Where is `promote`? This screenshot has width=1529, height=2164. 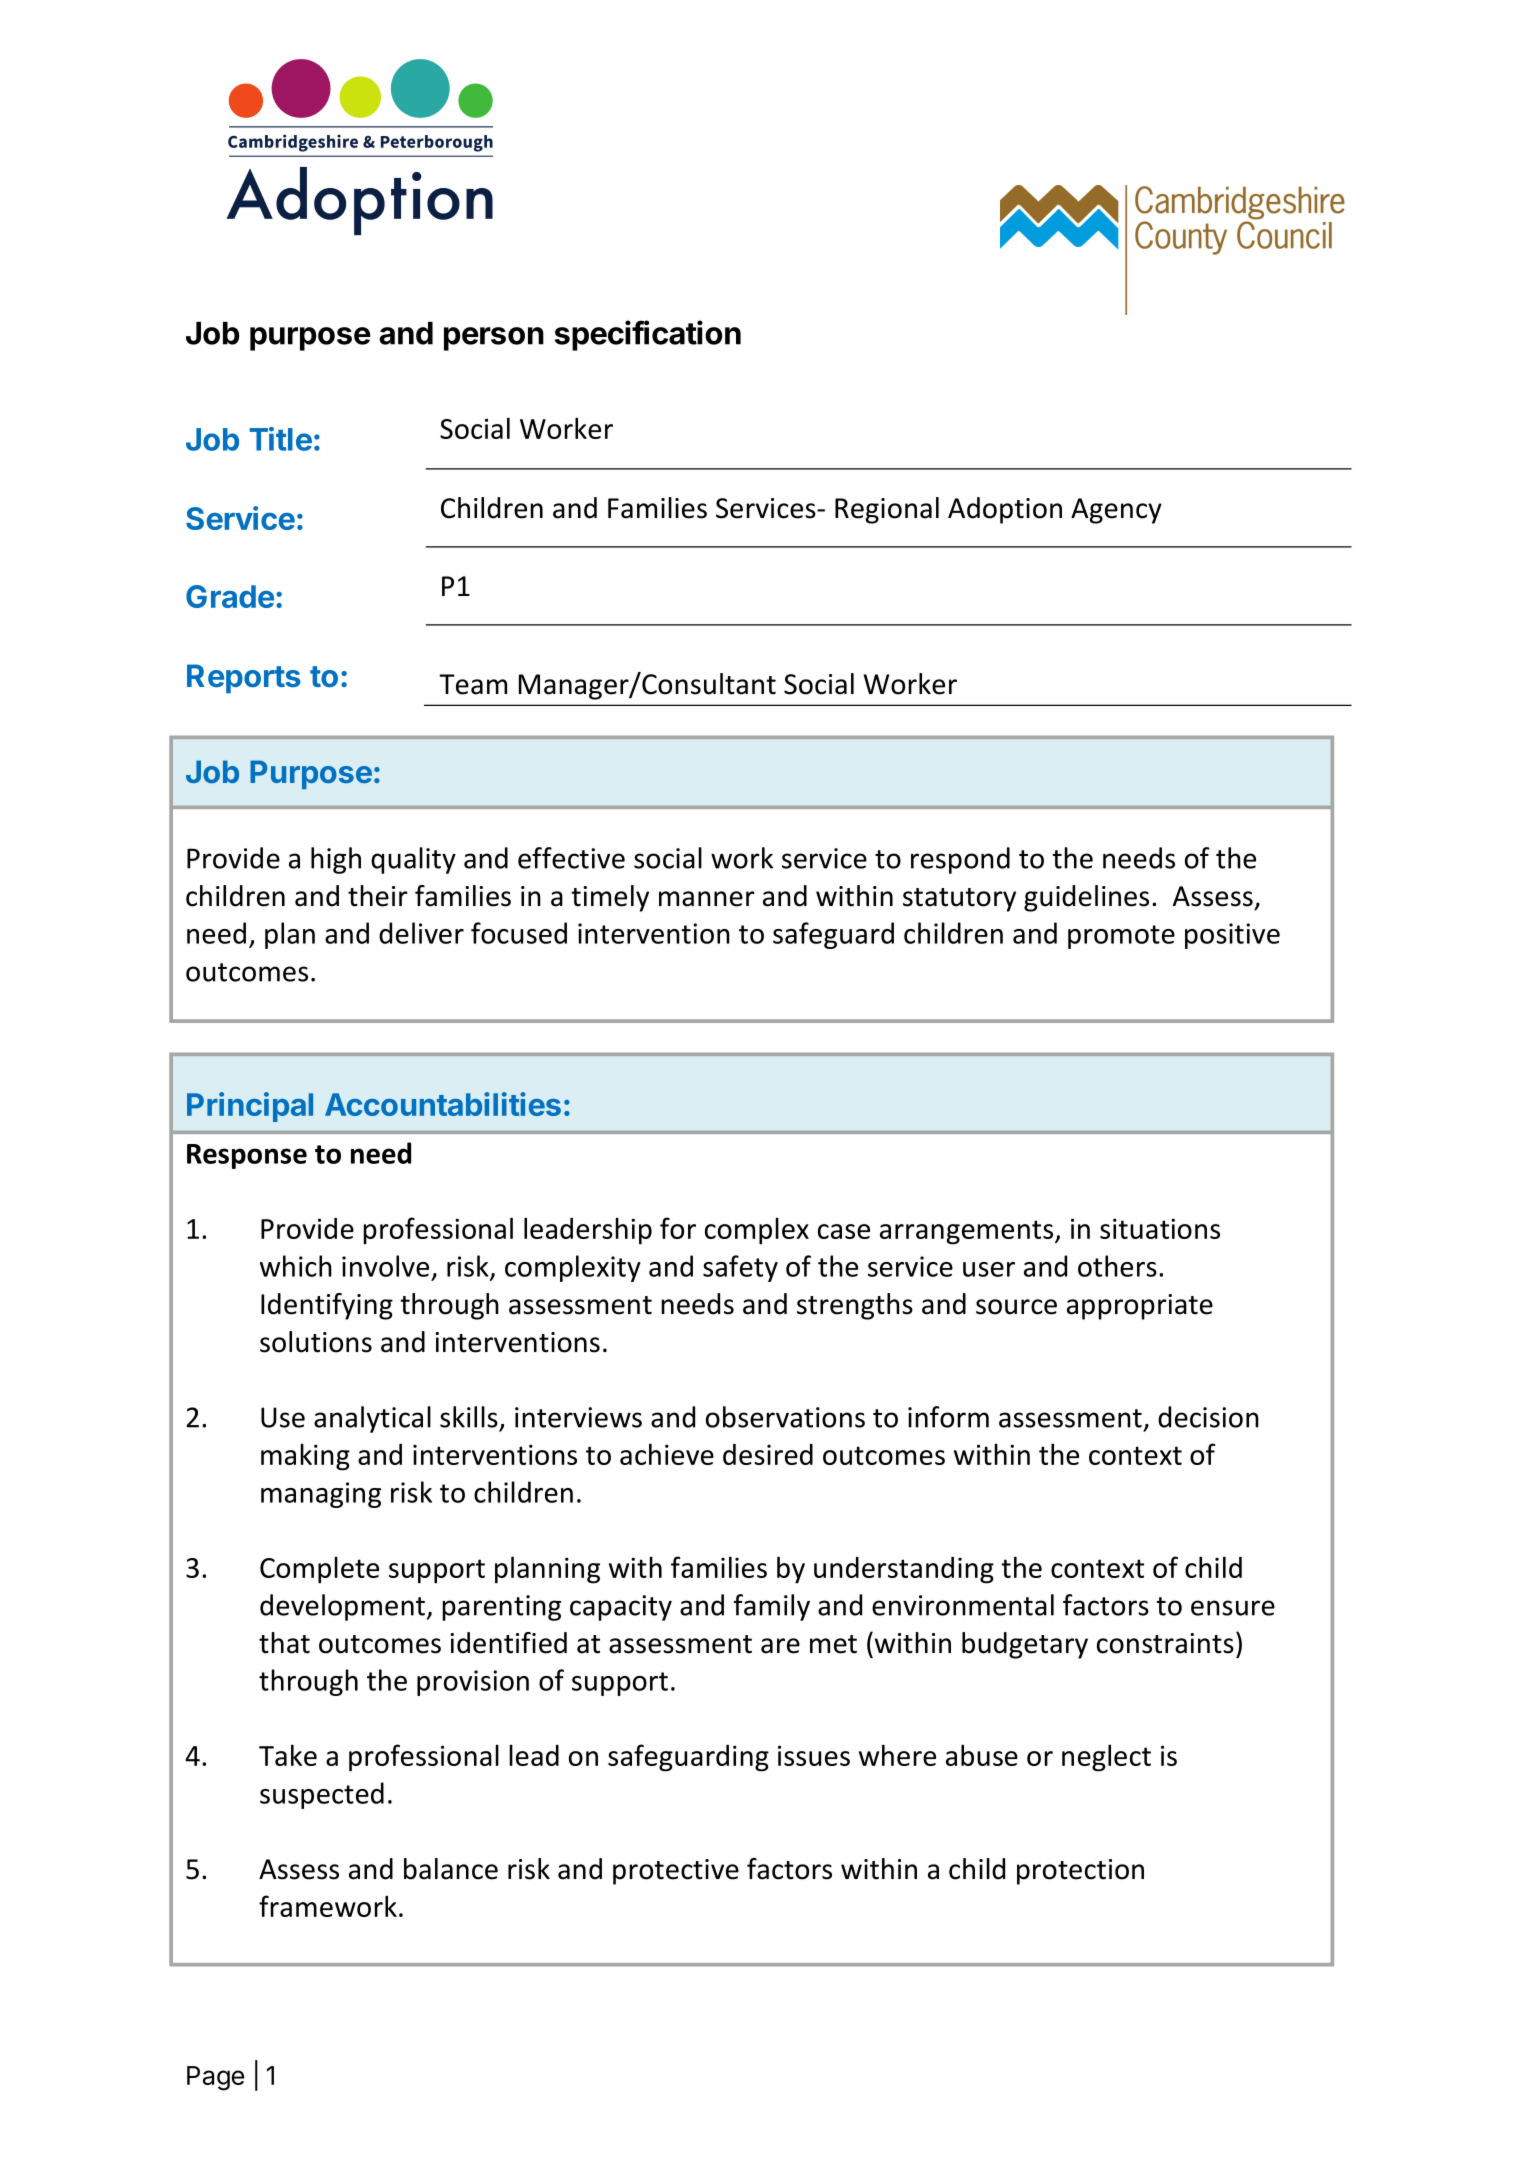 promote is located at coordinates (1121, 937).
